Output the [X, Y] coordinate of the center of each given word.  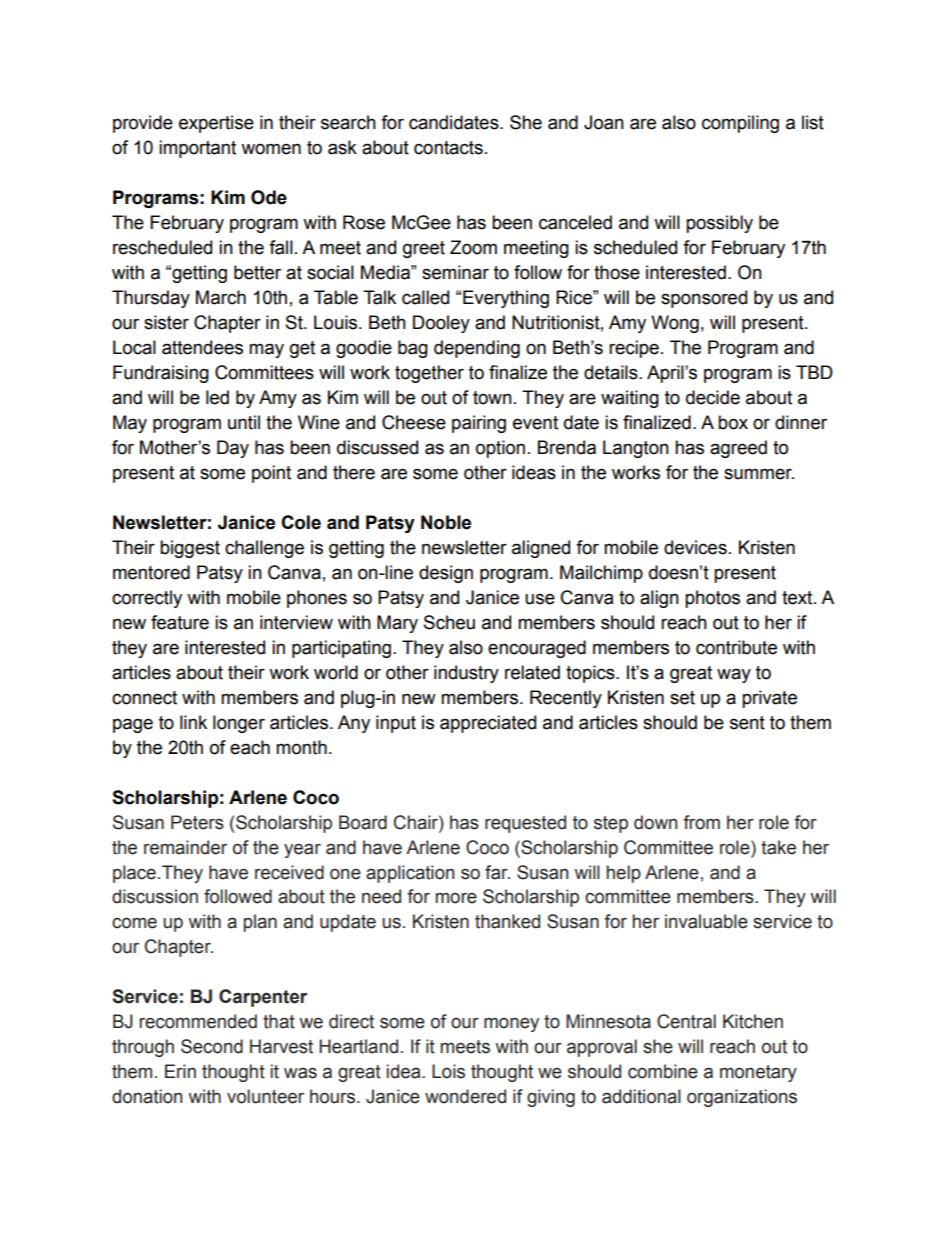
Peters [197, 822]
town [492, 398]
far [497, 872]
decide [713, 397]
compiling [740, 124]
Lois [448, 1071]
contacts [448, 148]
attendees [202, 347]
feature [180, 622]
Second [212, 1046]
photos [712, 599]
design [446, 574]
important [197, 149]
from [701, 822]
